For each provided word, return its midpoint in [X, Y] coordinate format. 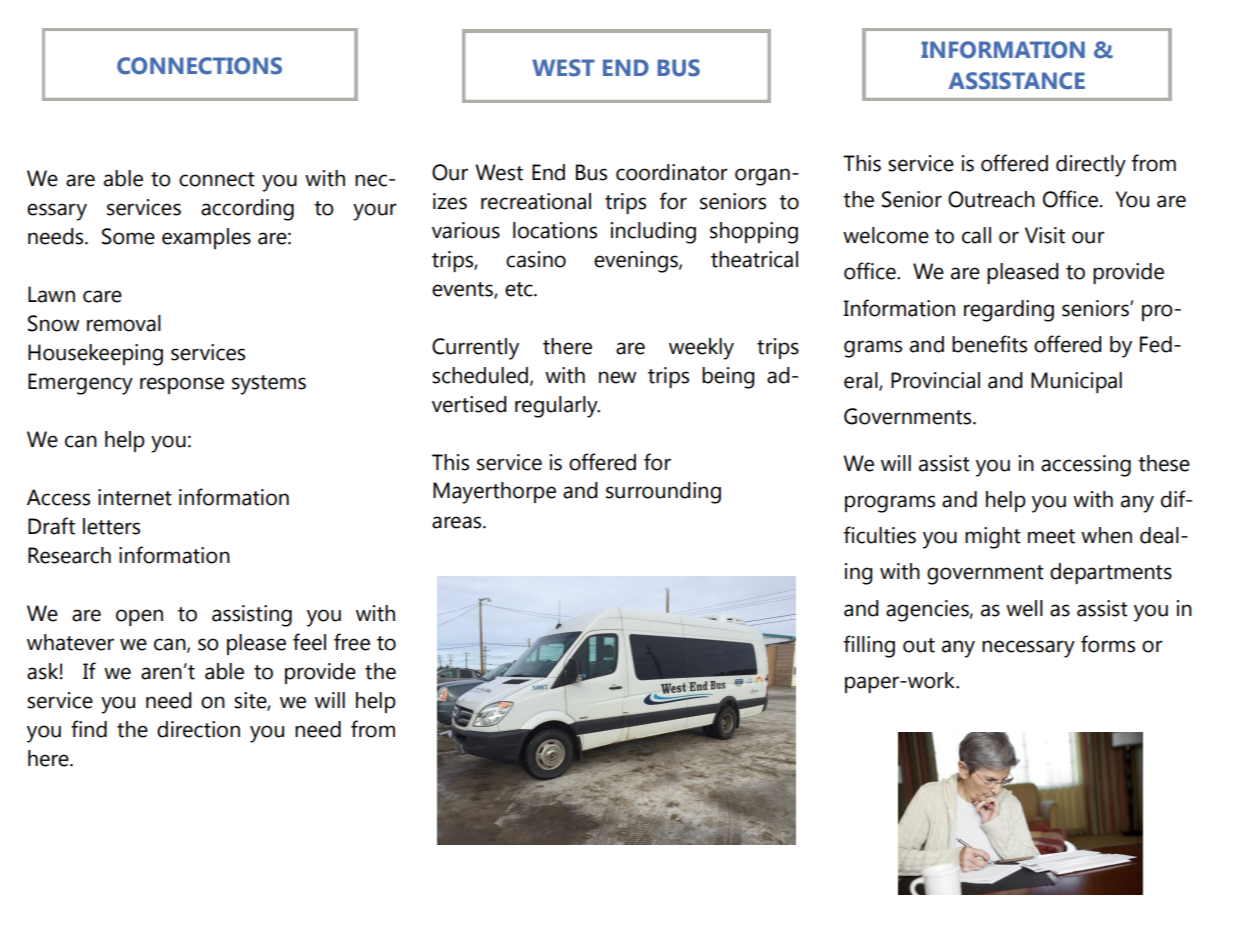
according [247, 210]
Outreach [991, 199]
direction [198, 729]
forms [1108, 644]
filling [869, 646]
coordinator [672, 172]
